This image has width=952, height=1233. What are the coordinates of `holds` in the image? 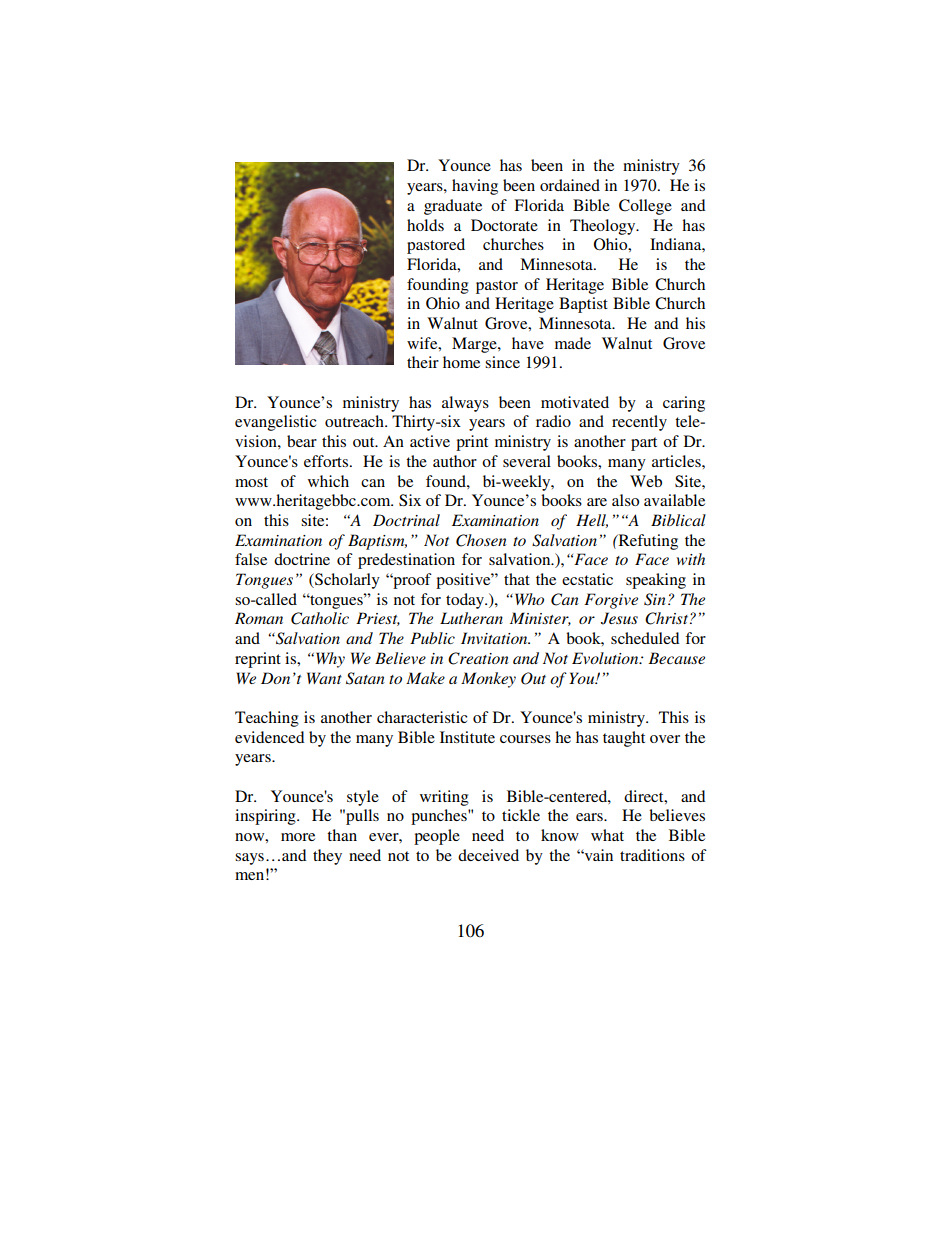 It's located at (425, 225).
